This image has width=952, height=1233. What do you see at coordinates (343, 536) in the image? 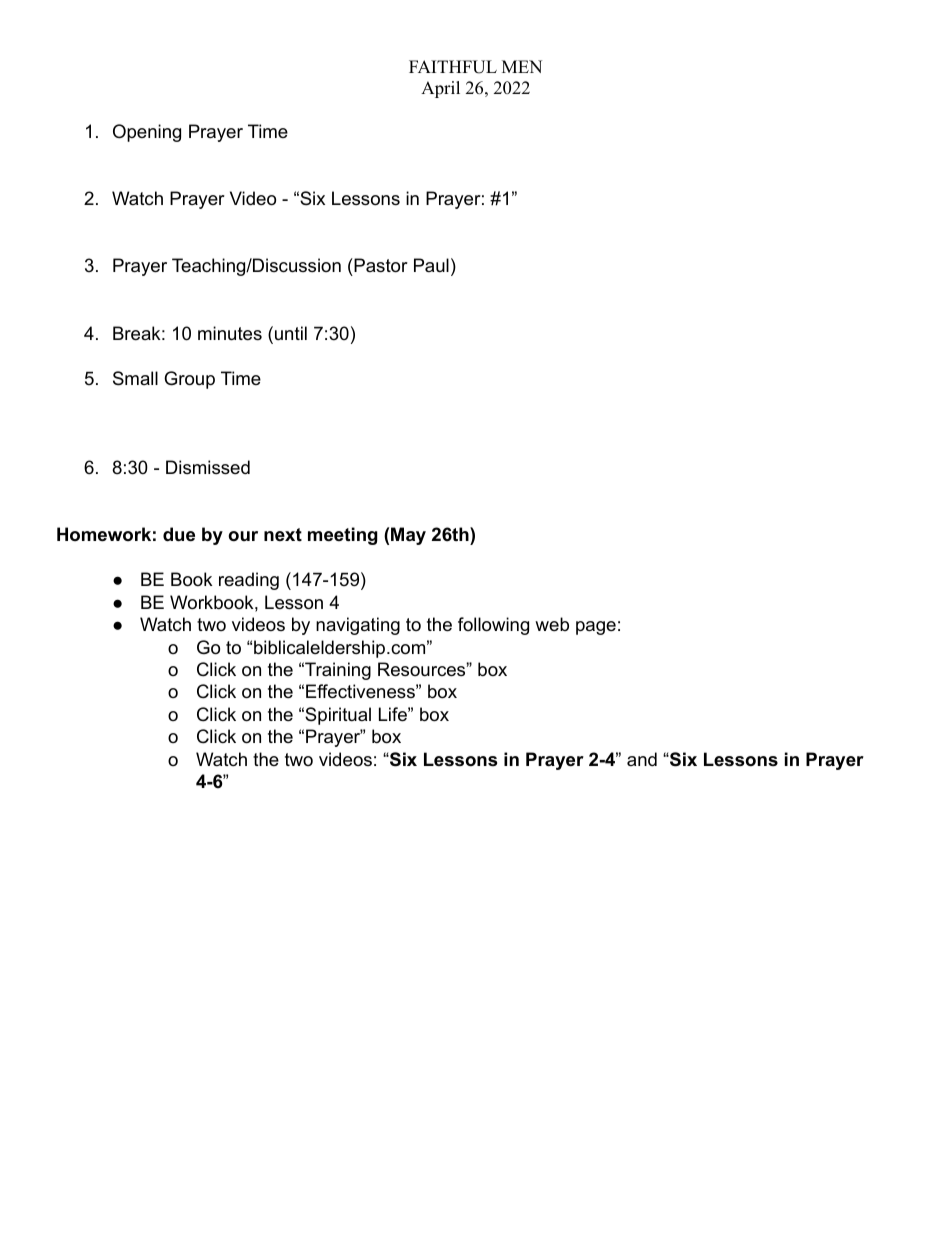
I see `meeting` at bounding box center [343, 536].
